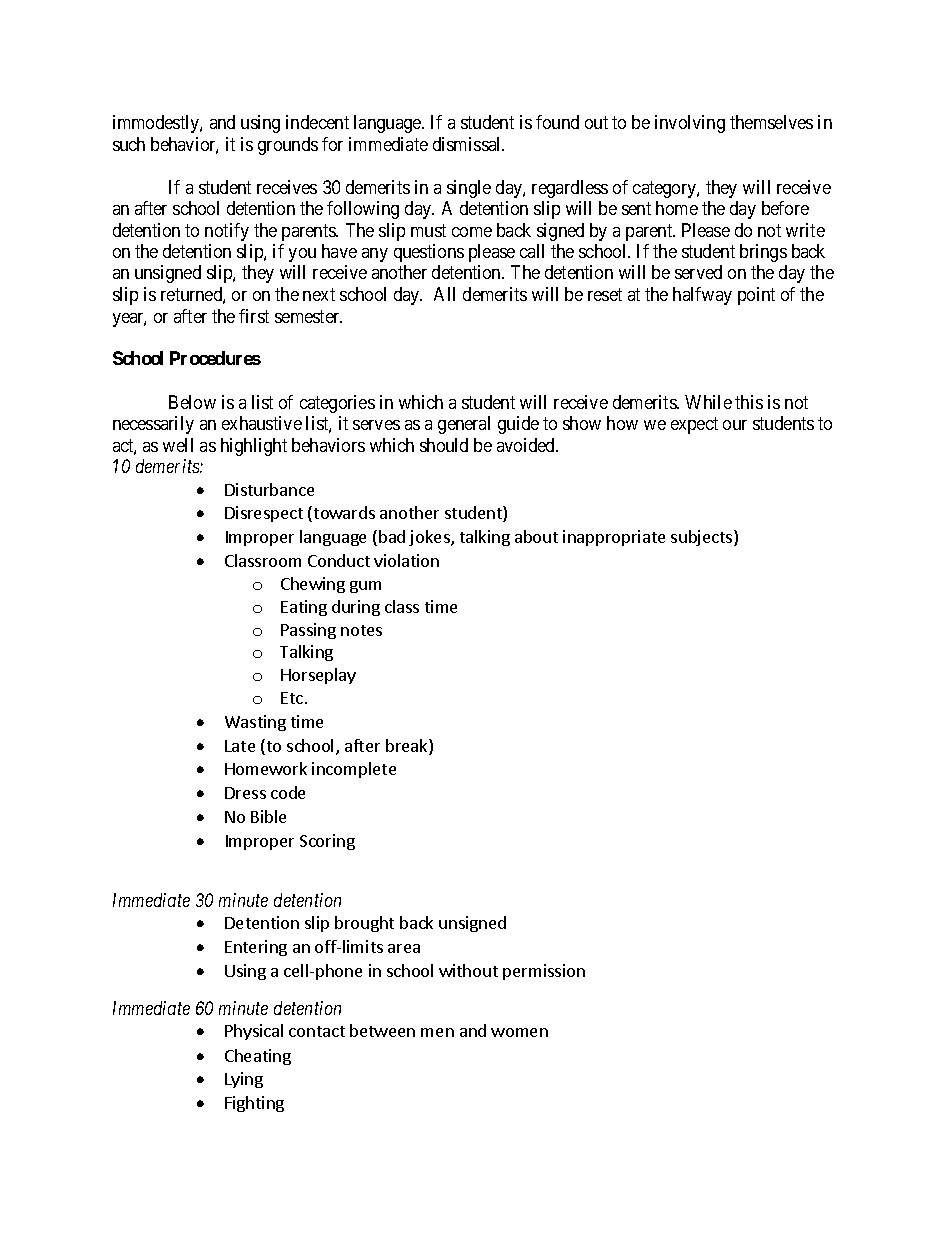 This document has height=1233, width=952. What do you see at coordinates (690, 124) in the document?
I see `involving` at bounding box center [690, 124].
